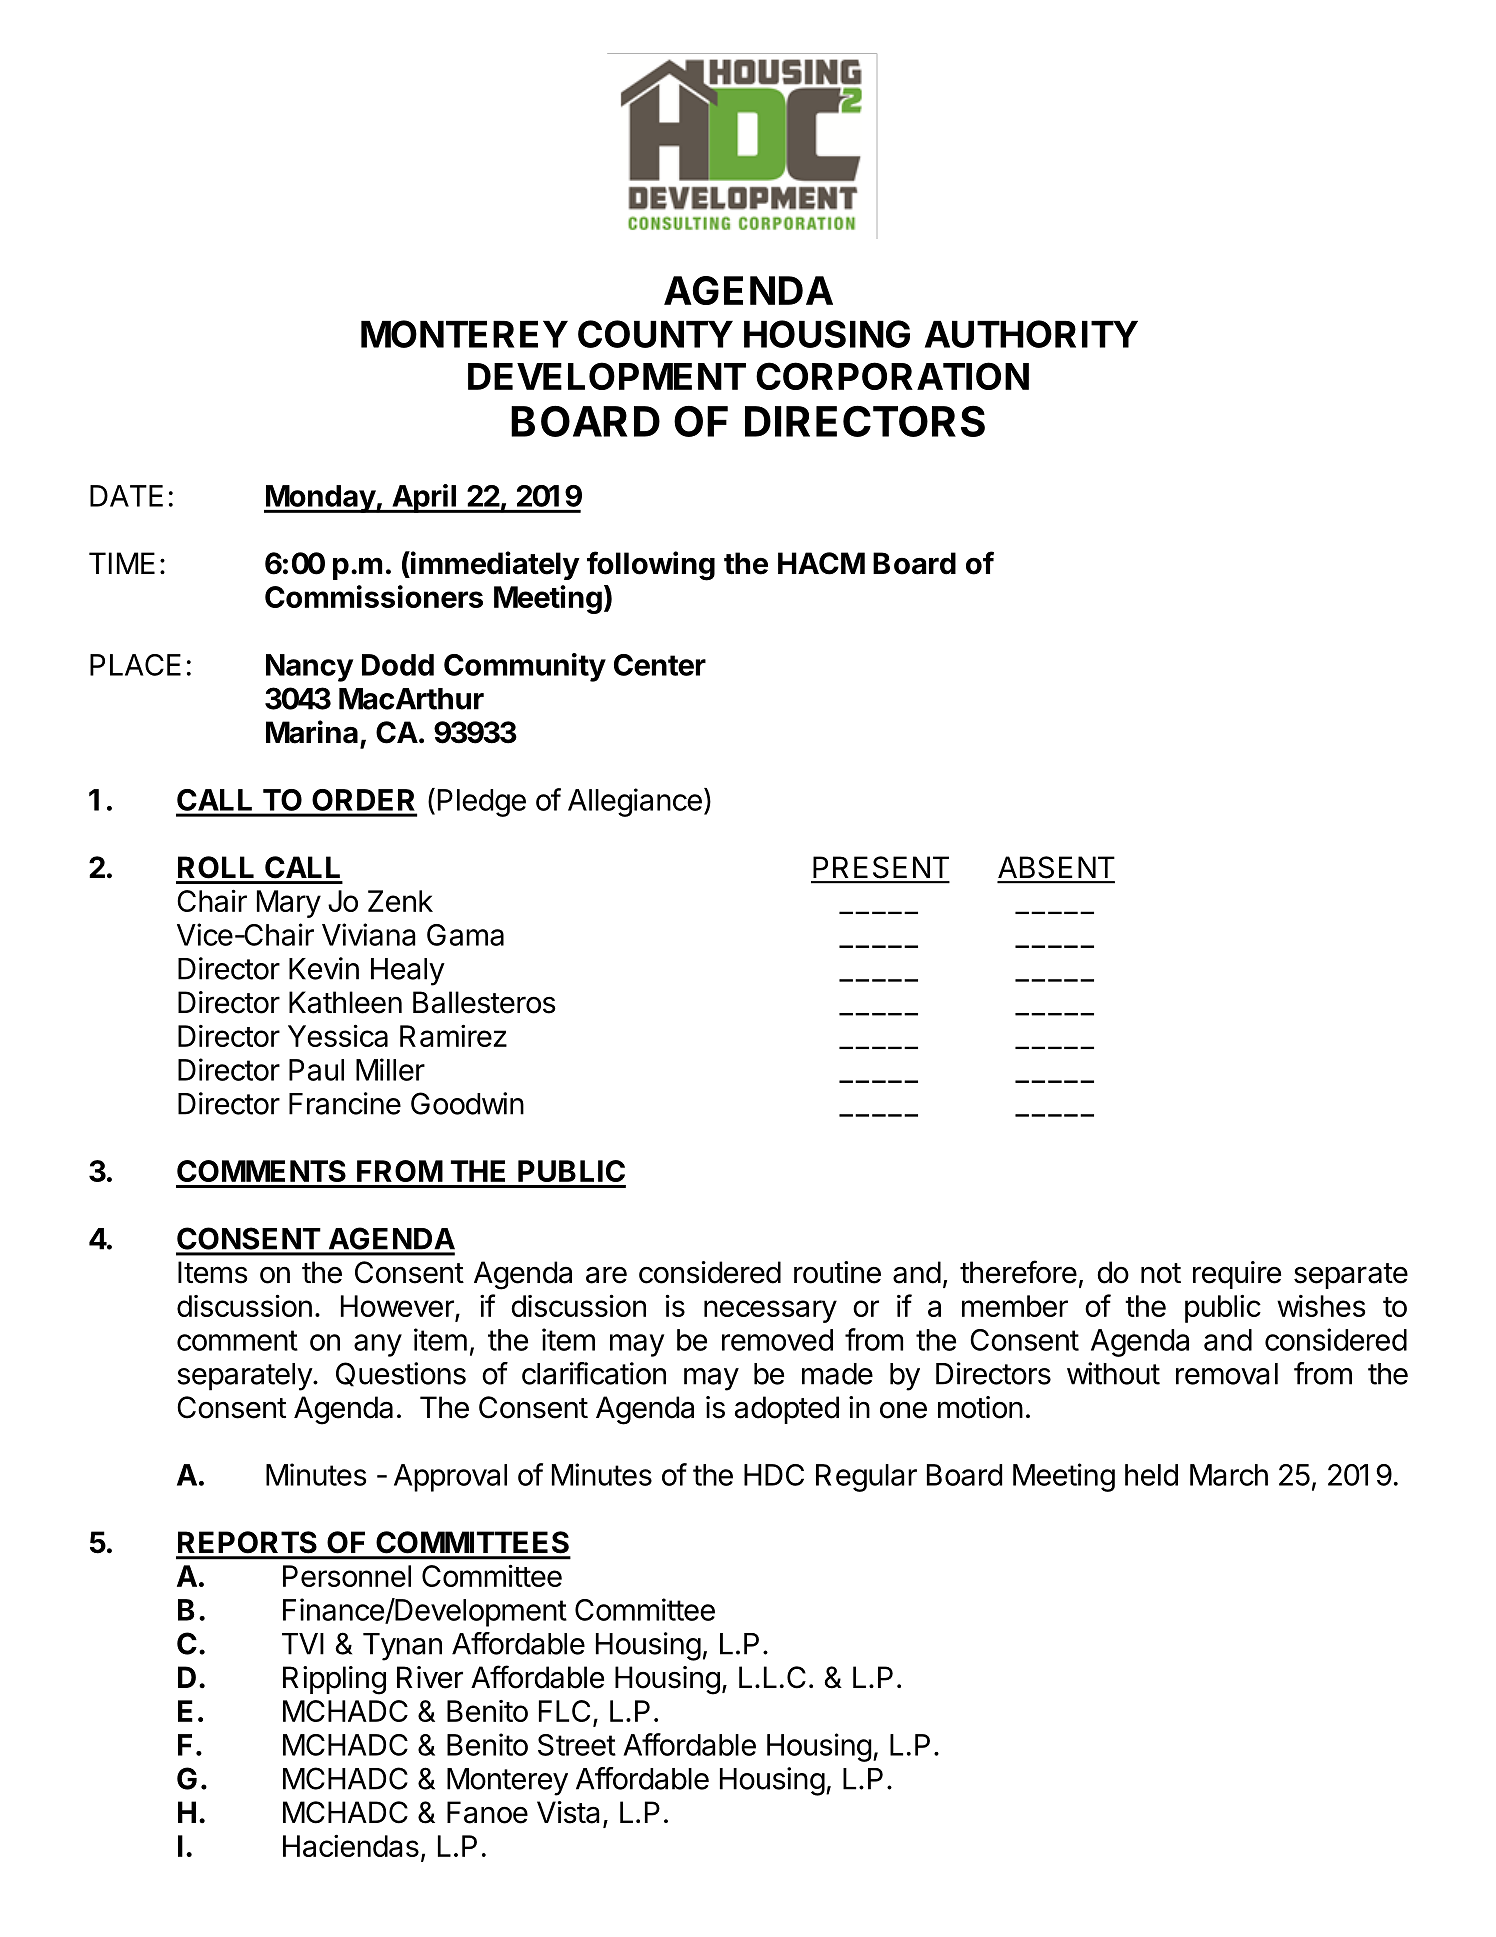  Describe the element at coordinates (289, 904) in the image. I see `Mary` at that location.
